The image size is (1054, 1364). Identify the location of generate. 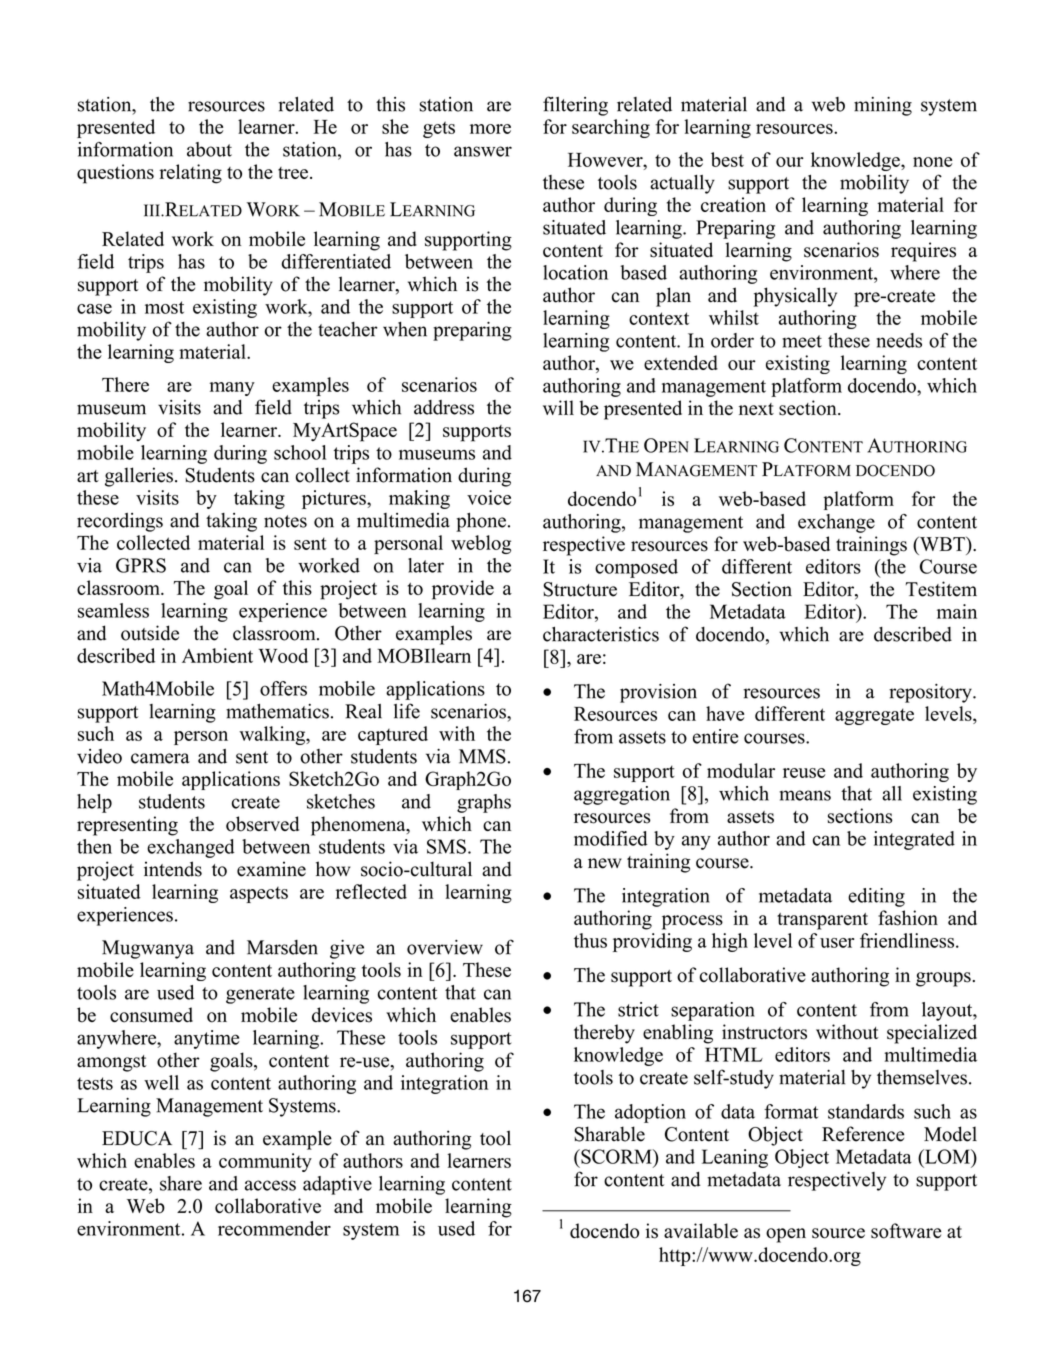
(260, 995).
